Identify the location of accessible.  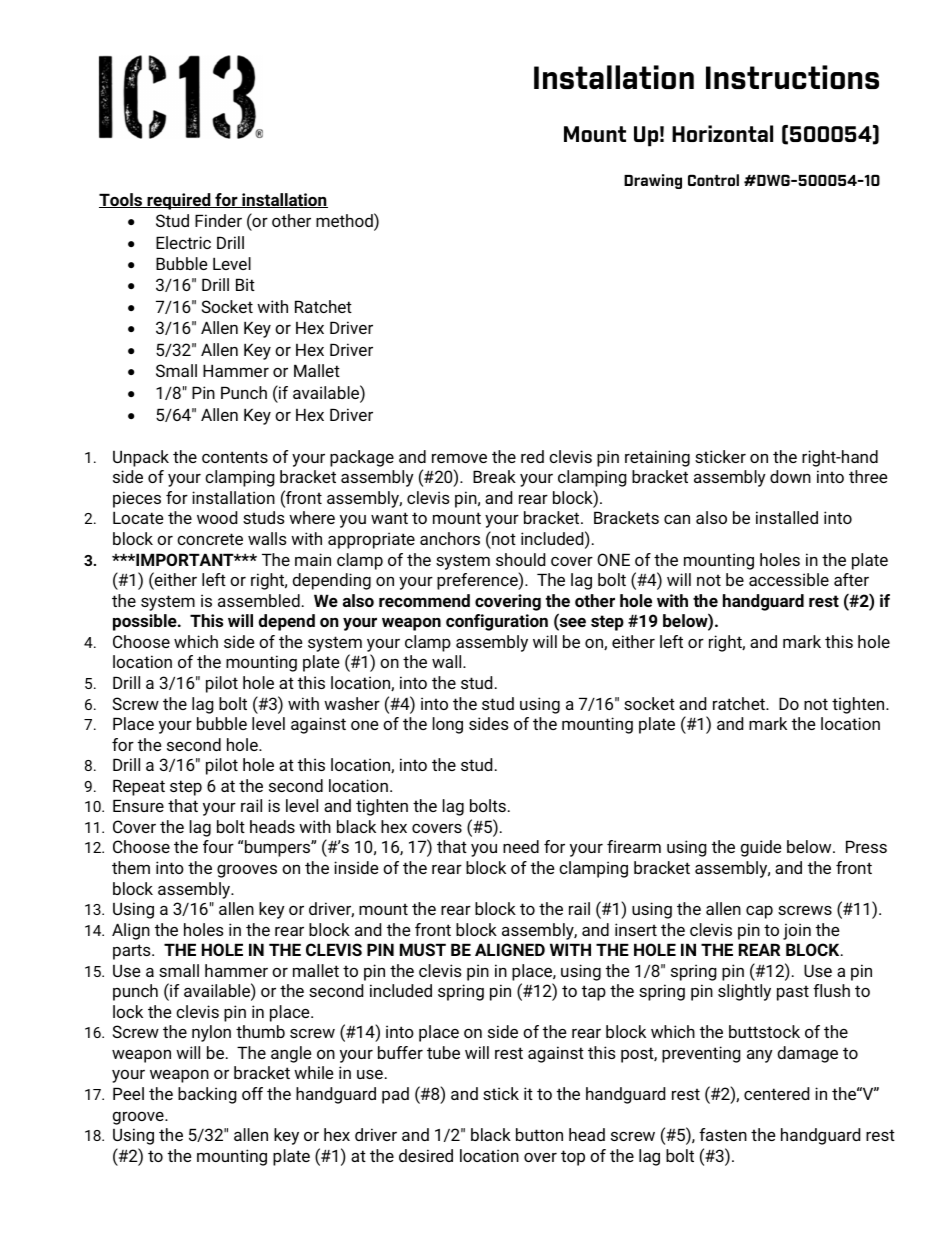
(789, 579).
